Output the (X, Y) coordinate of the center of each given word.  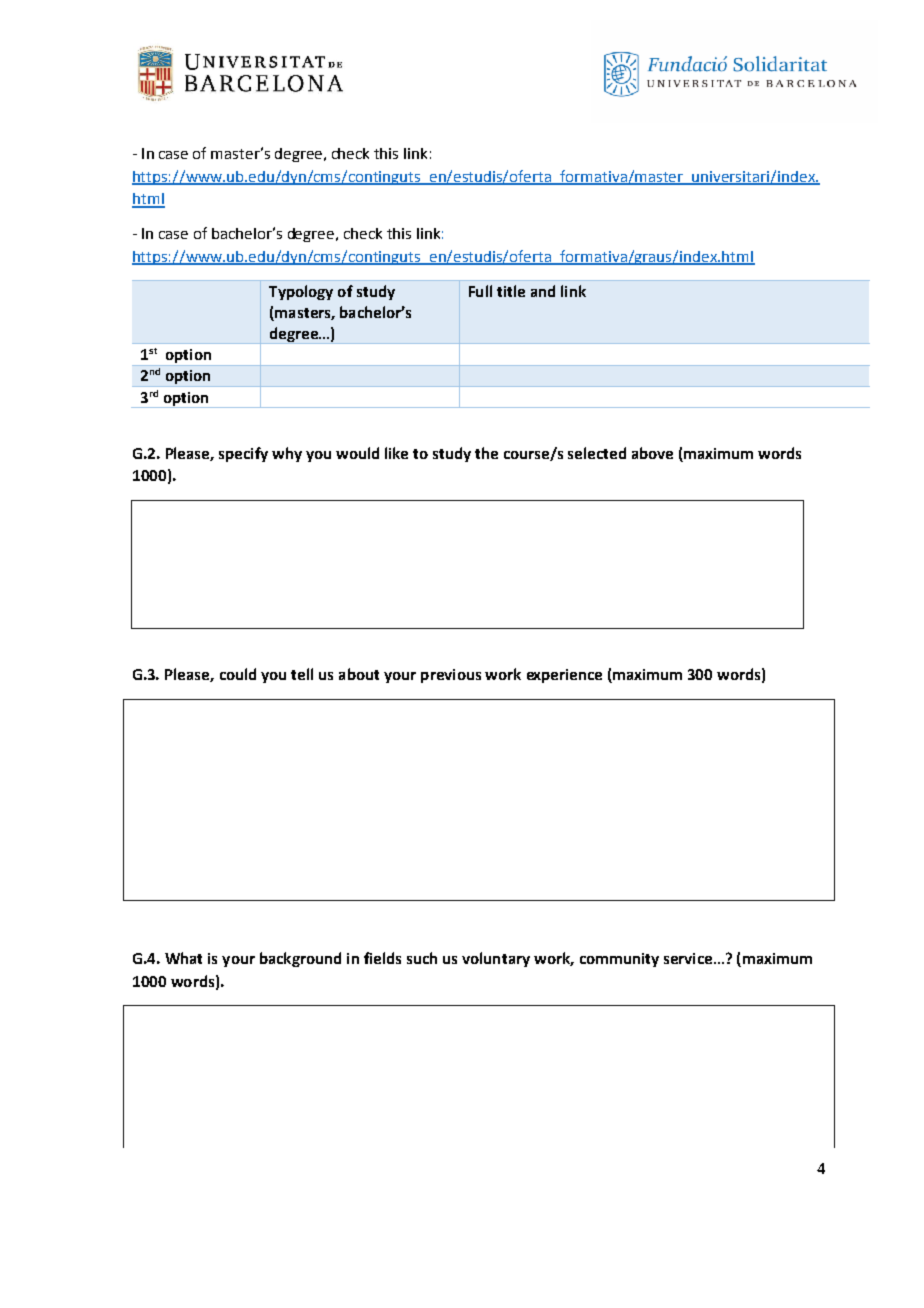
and (543, 291)
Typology (301, 292)
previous (451, 676)
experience (564, 676)
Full (480, 291)
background (300, 959)
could (238, 674)
